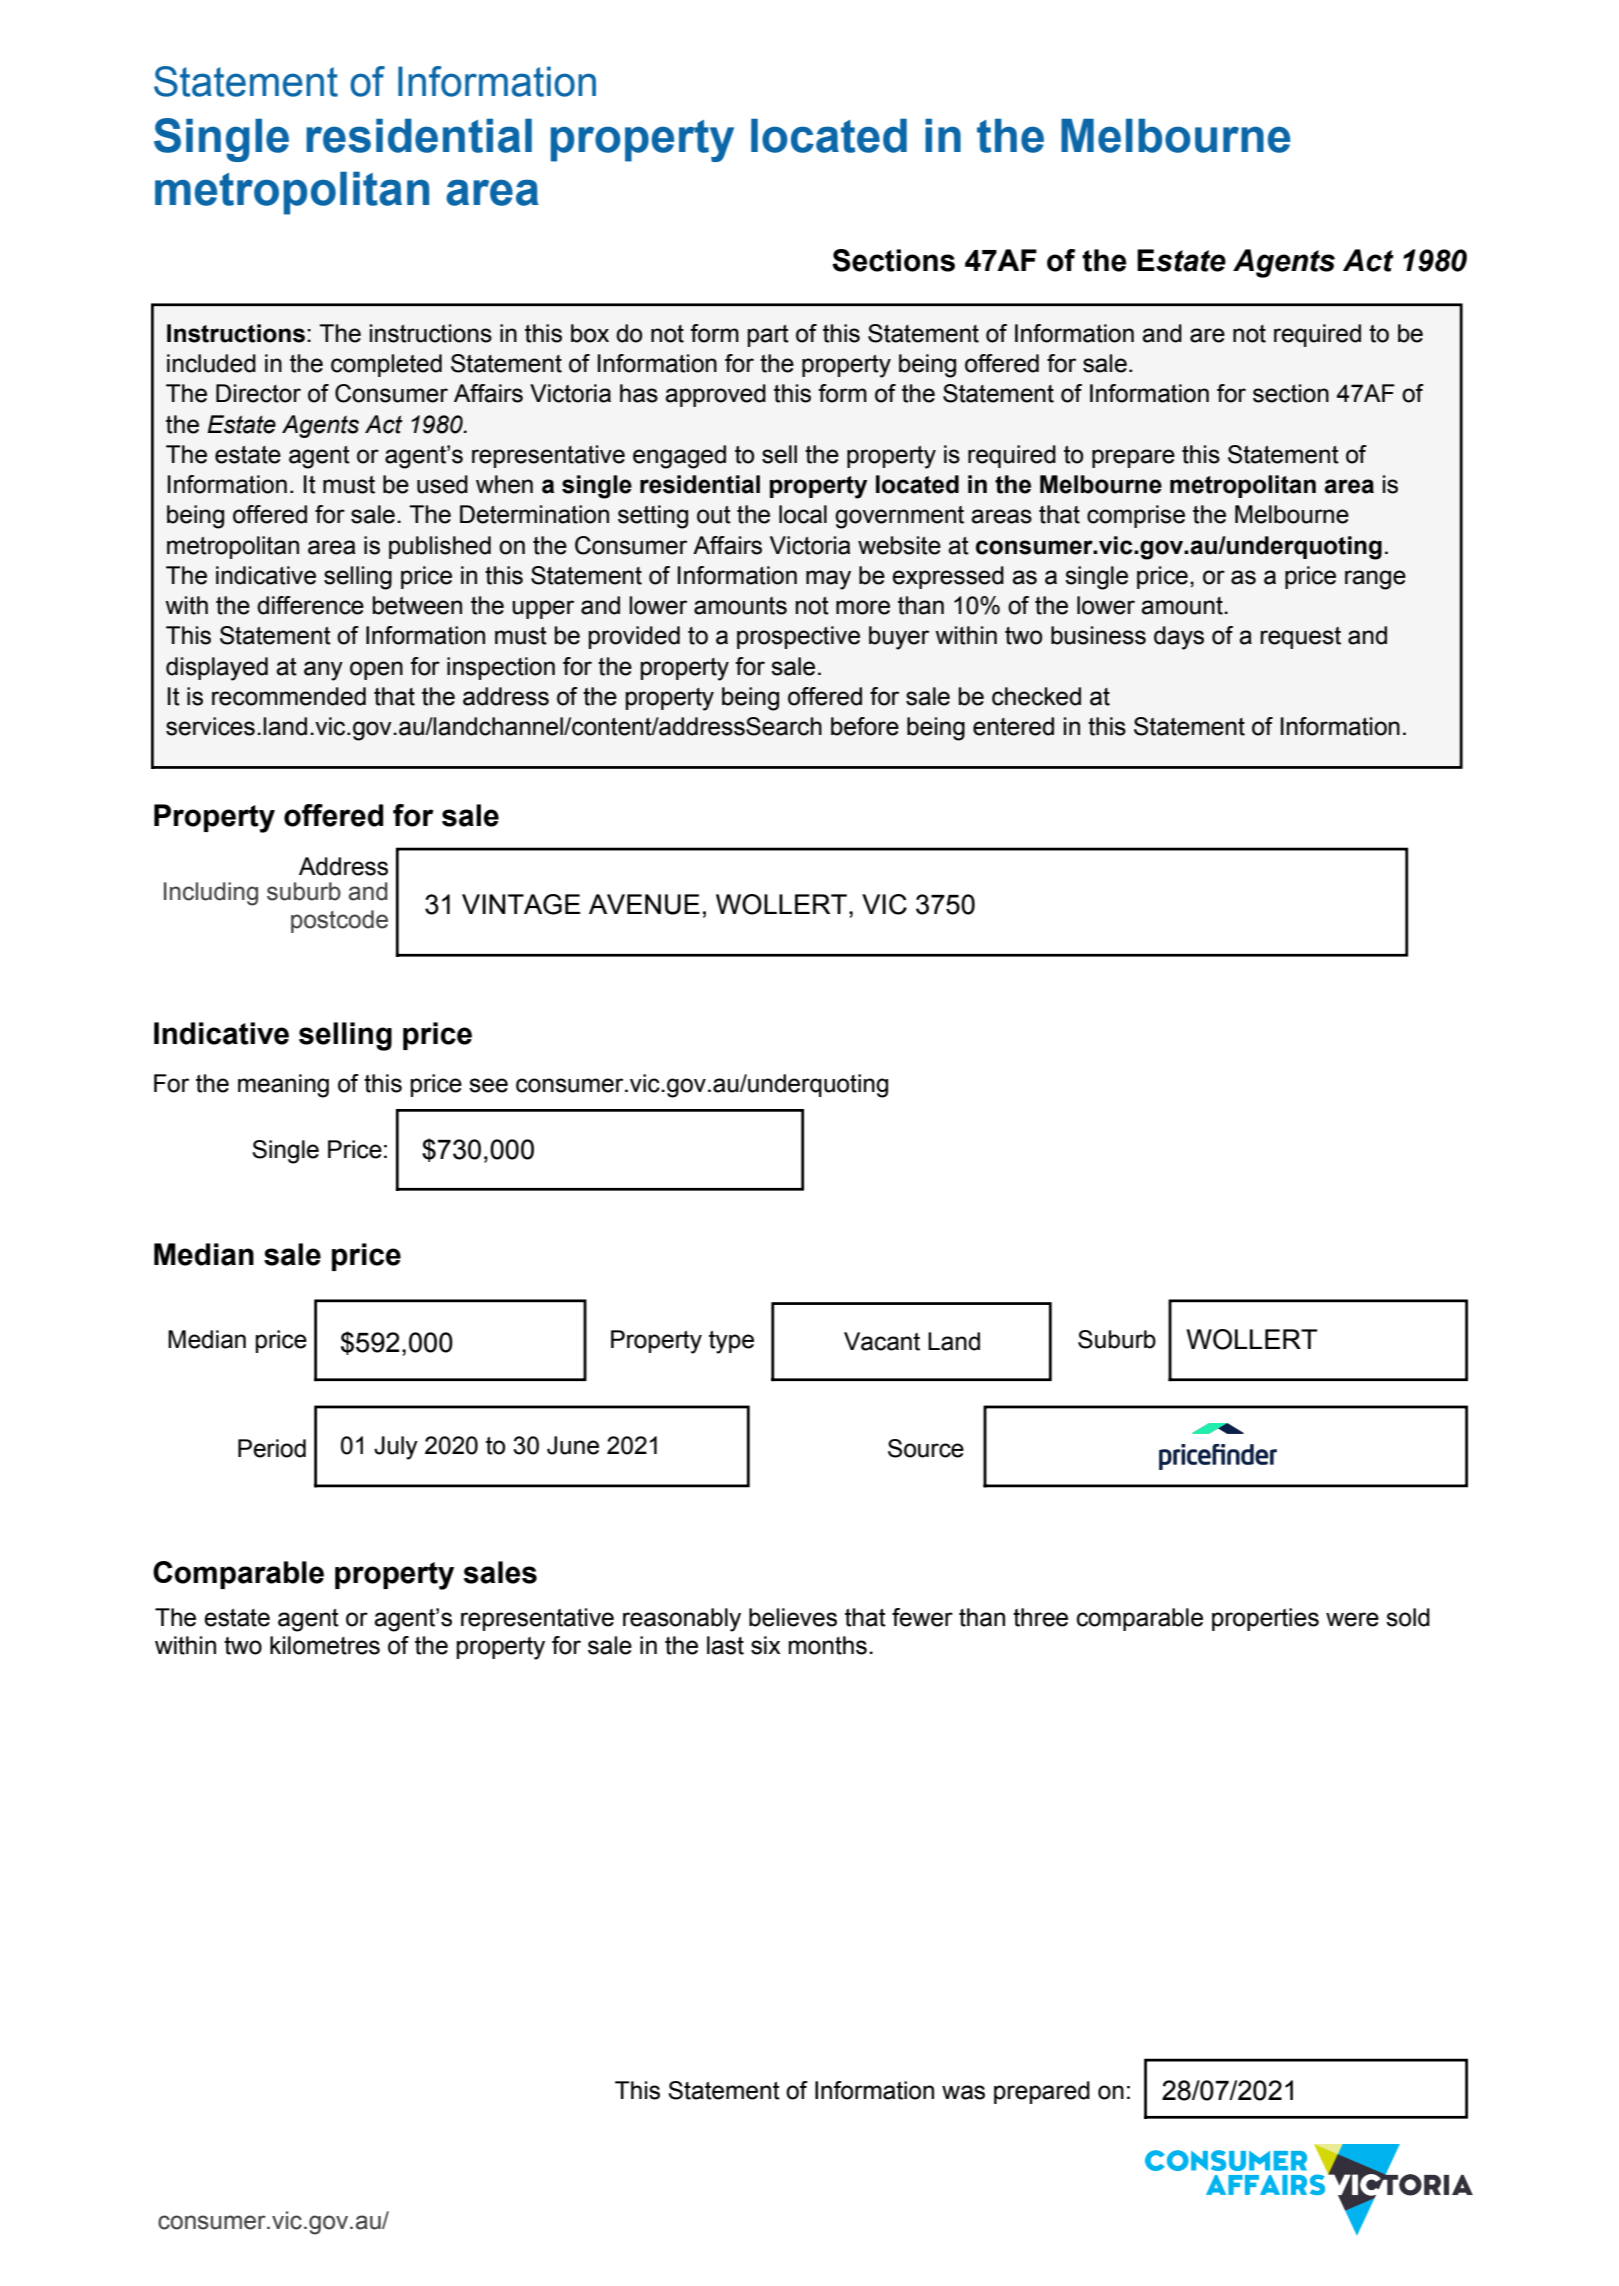  Describe the element at coordinates (963, 2092) in the screenshot. I see `was` at that location.
